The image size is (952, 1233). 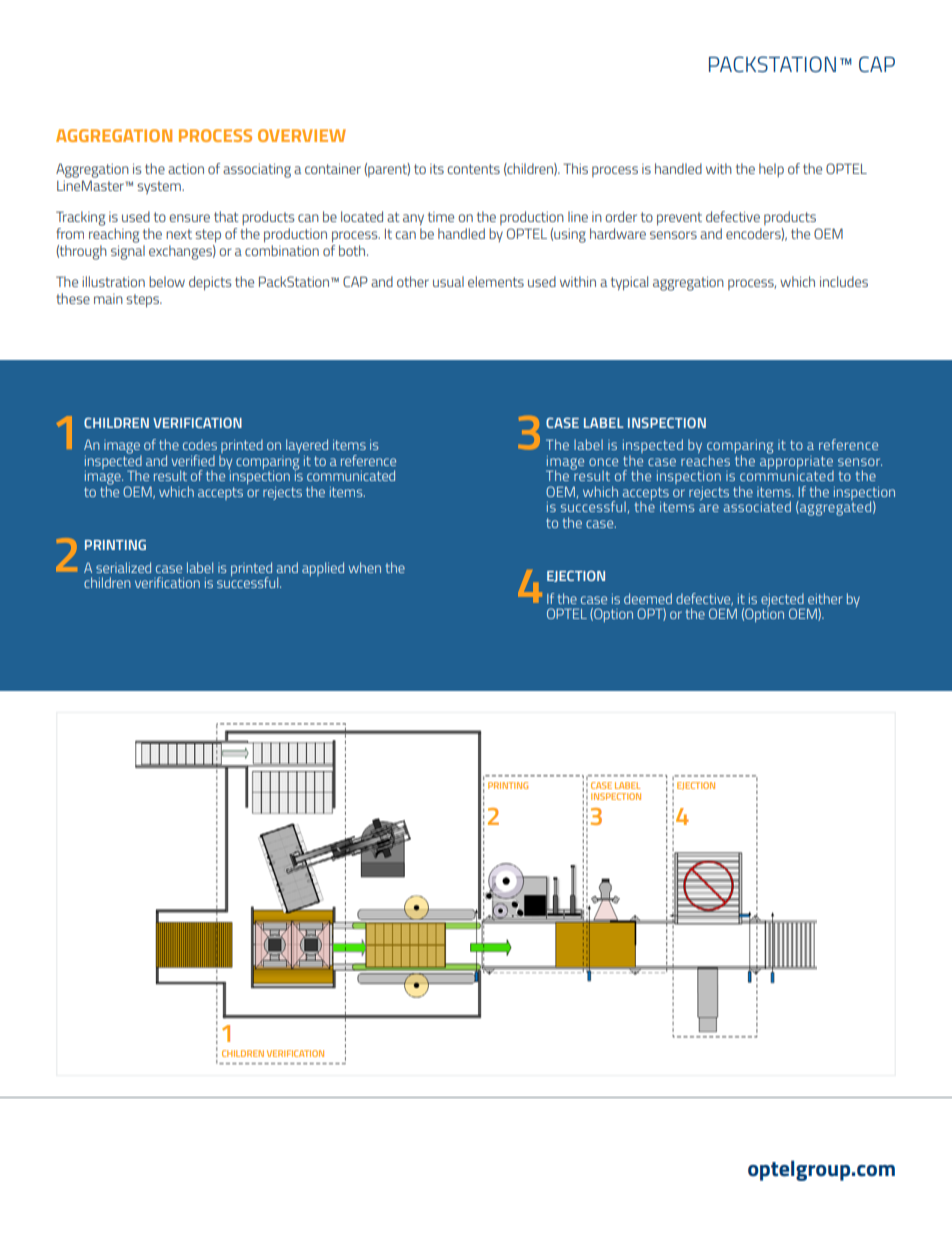 I want to click on usual, so click(x=448, y=281).
